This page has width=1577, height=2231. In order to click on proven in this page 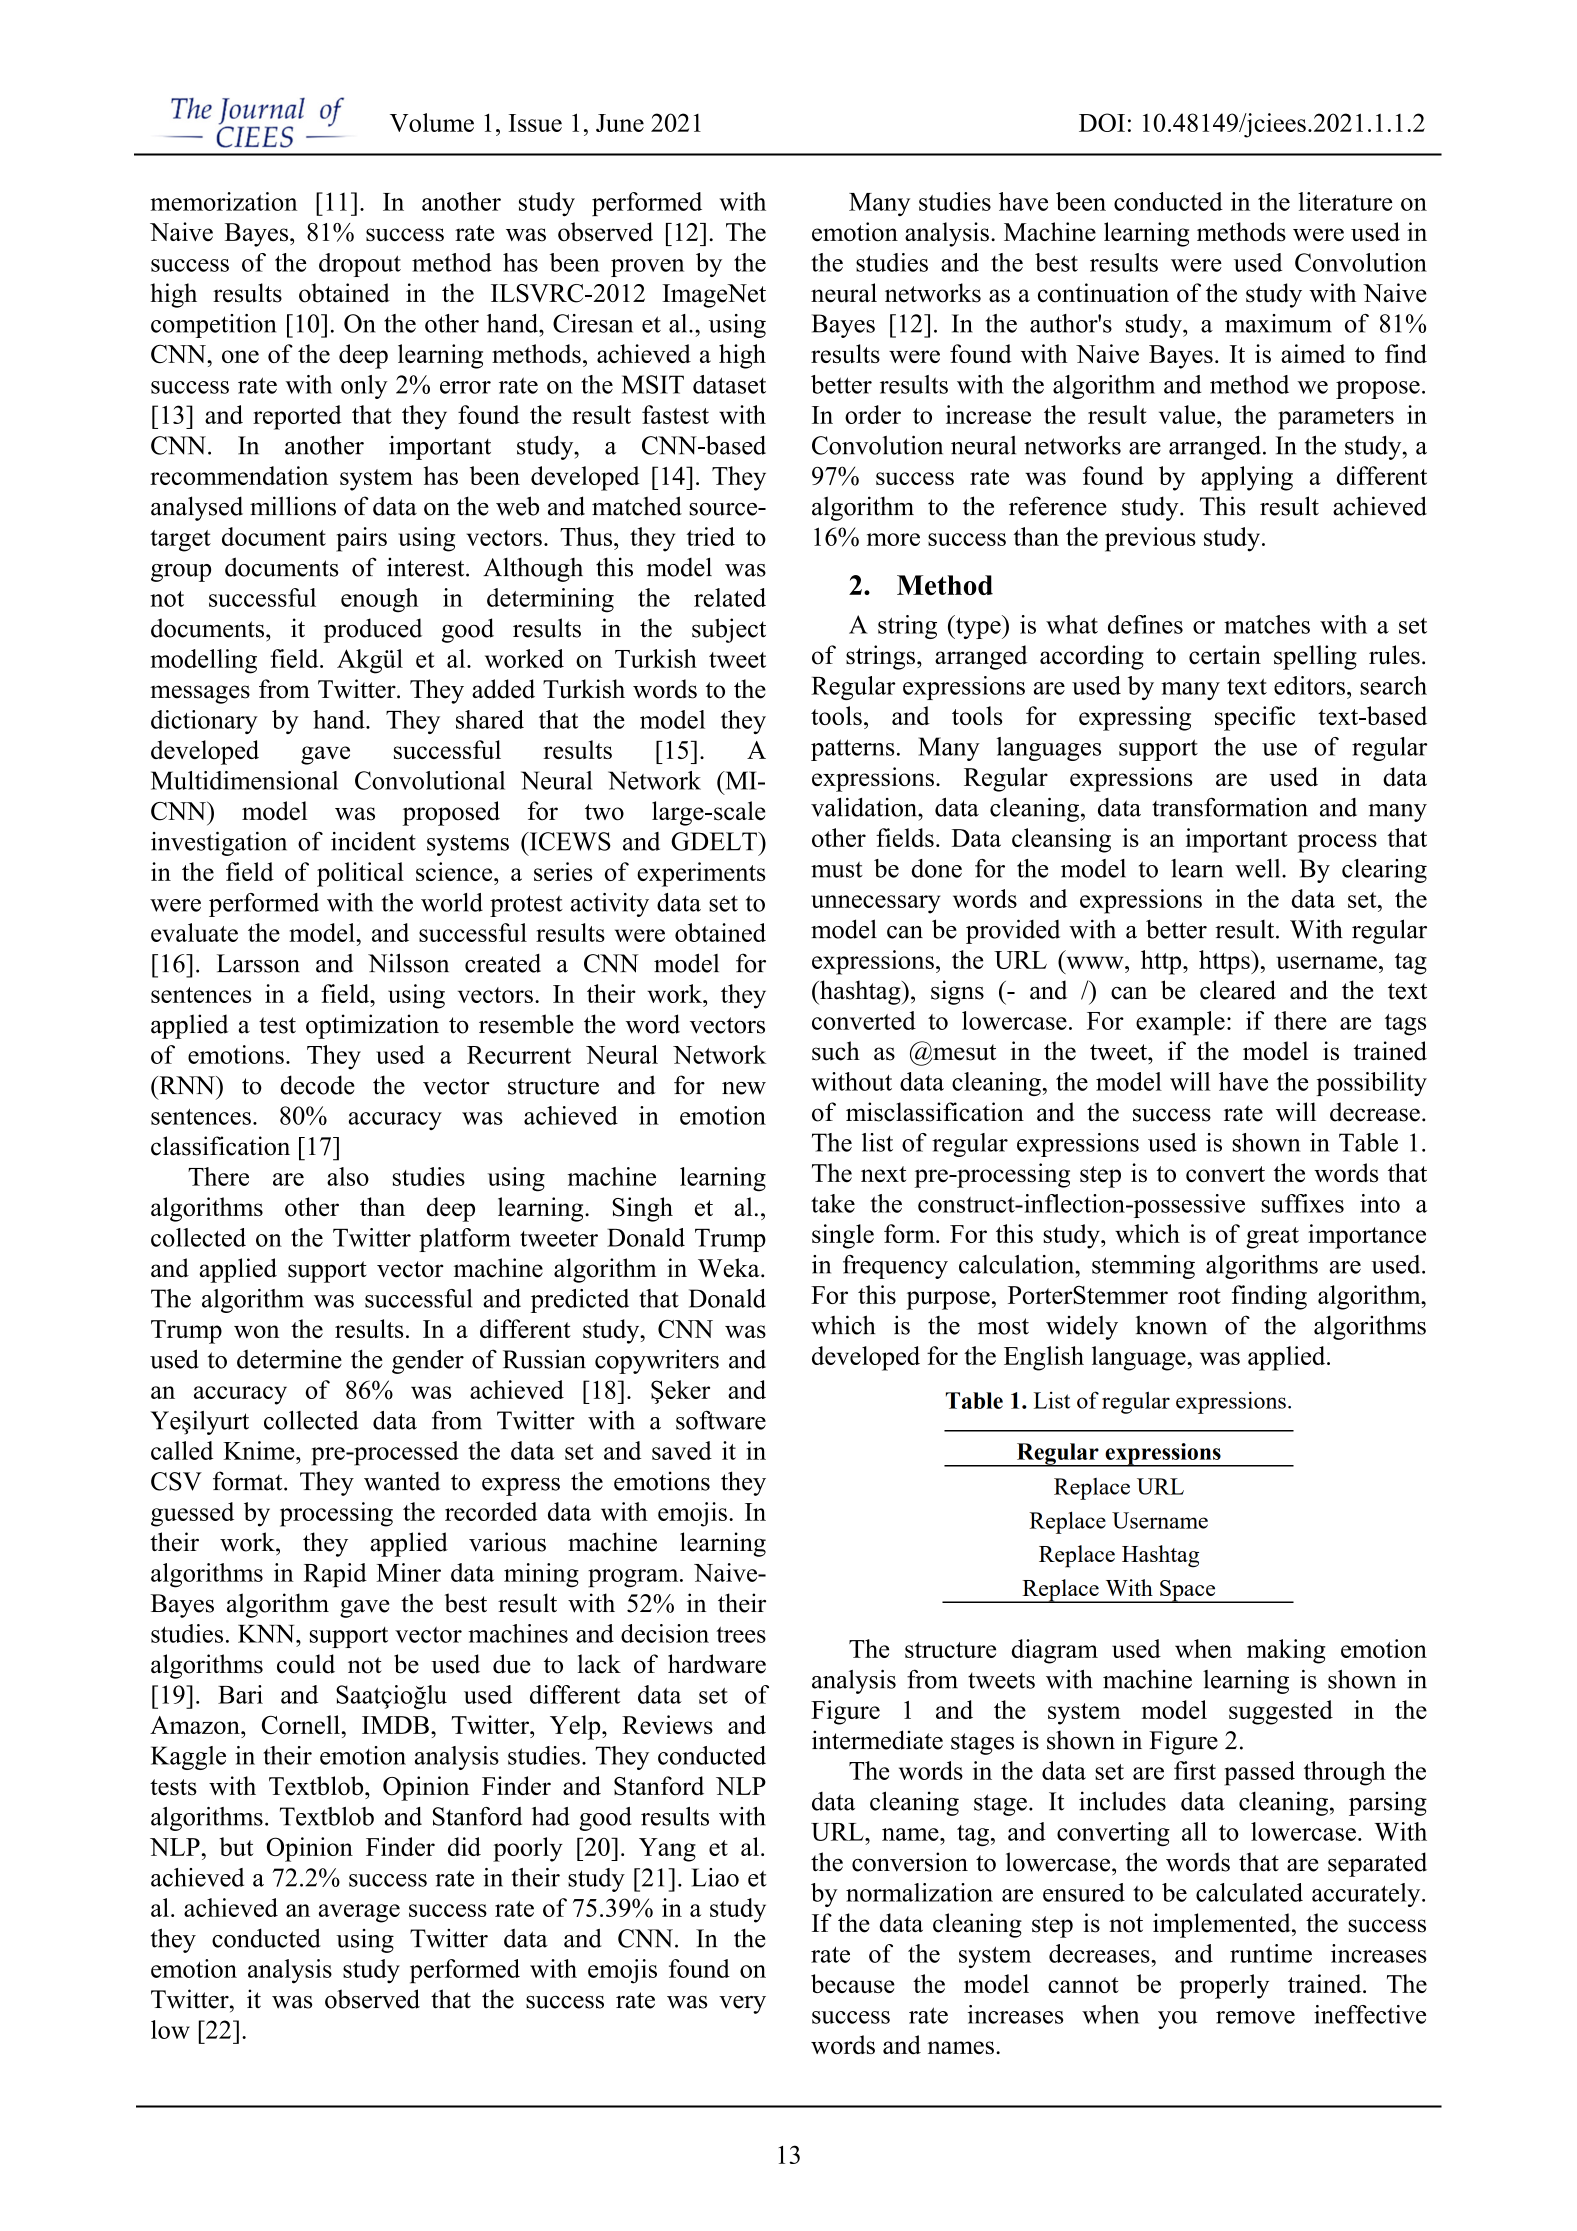, I will do `click(647, 268)`.
